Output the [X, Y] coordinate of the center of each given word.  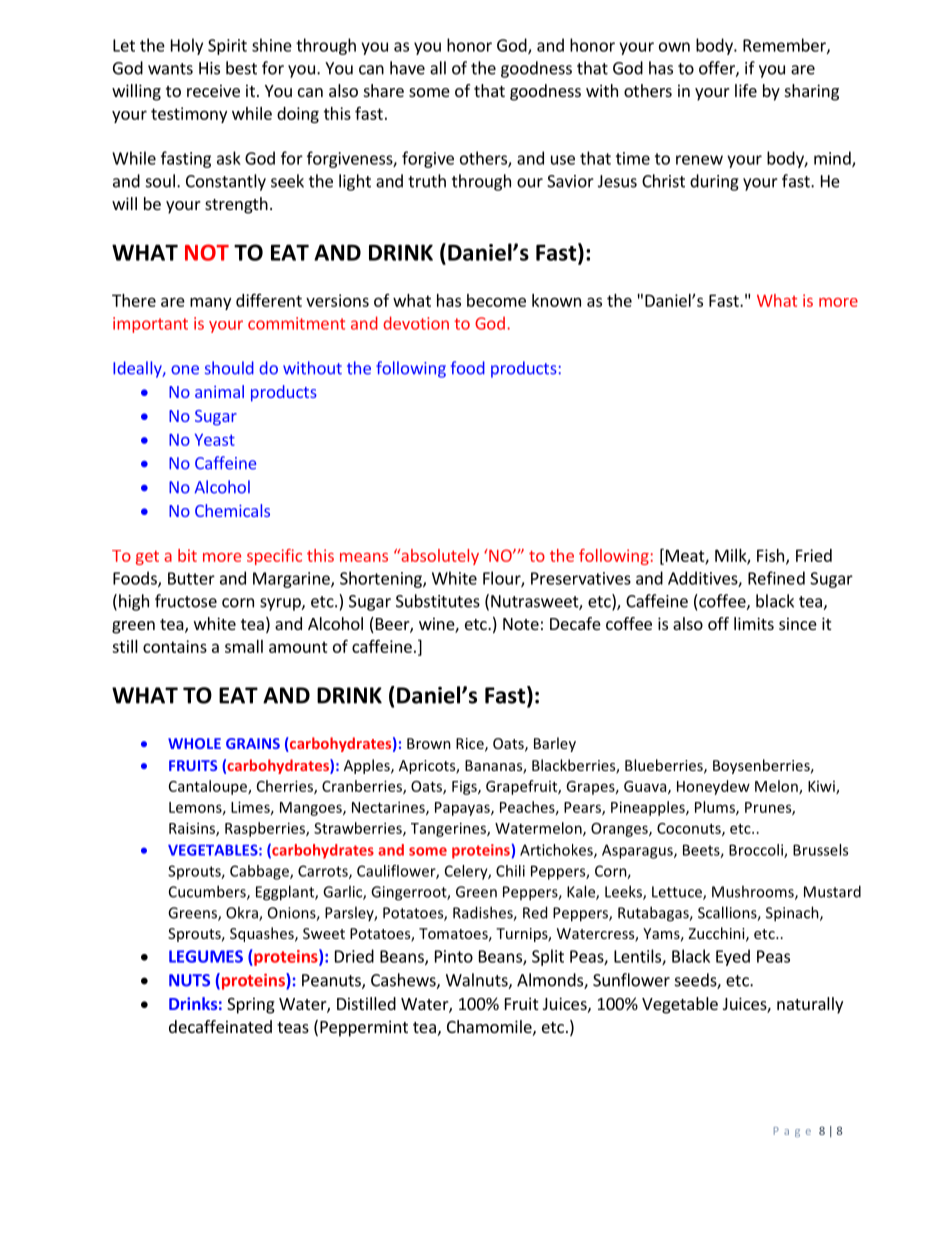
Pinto [454, 956]
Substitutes [438, 601]
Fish [772, 556]
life [746, 90]
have [407, 68]
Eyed [733, 957]
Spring [251, 1005]
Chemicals [232, 510]
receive [213, 90]
